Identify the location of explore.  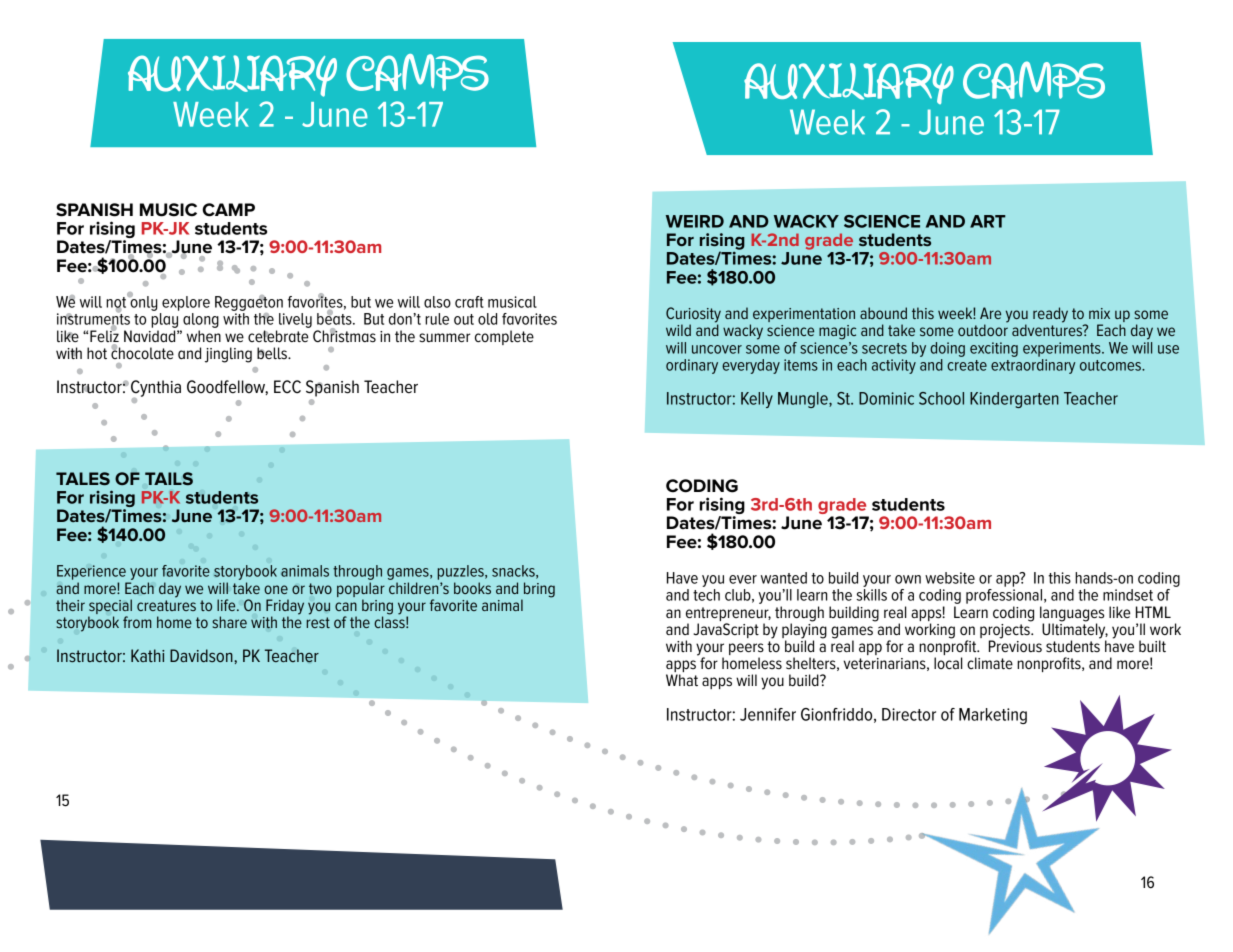
(186, 303).
